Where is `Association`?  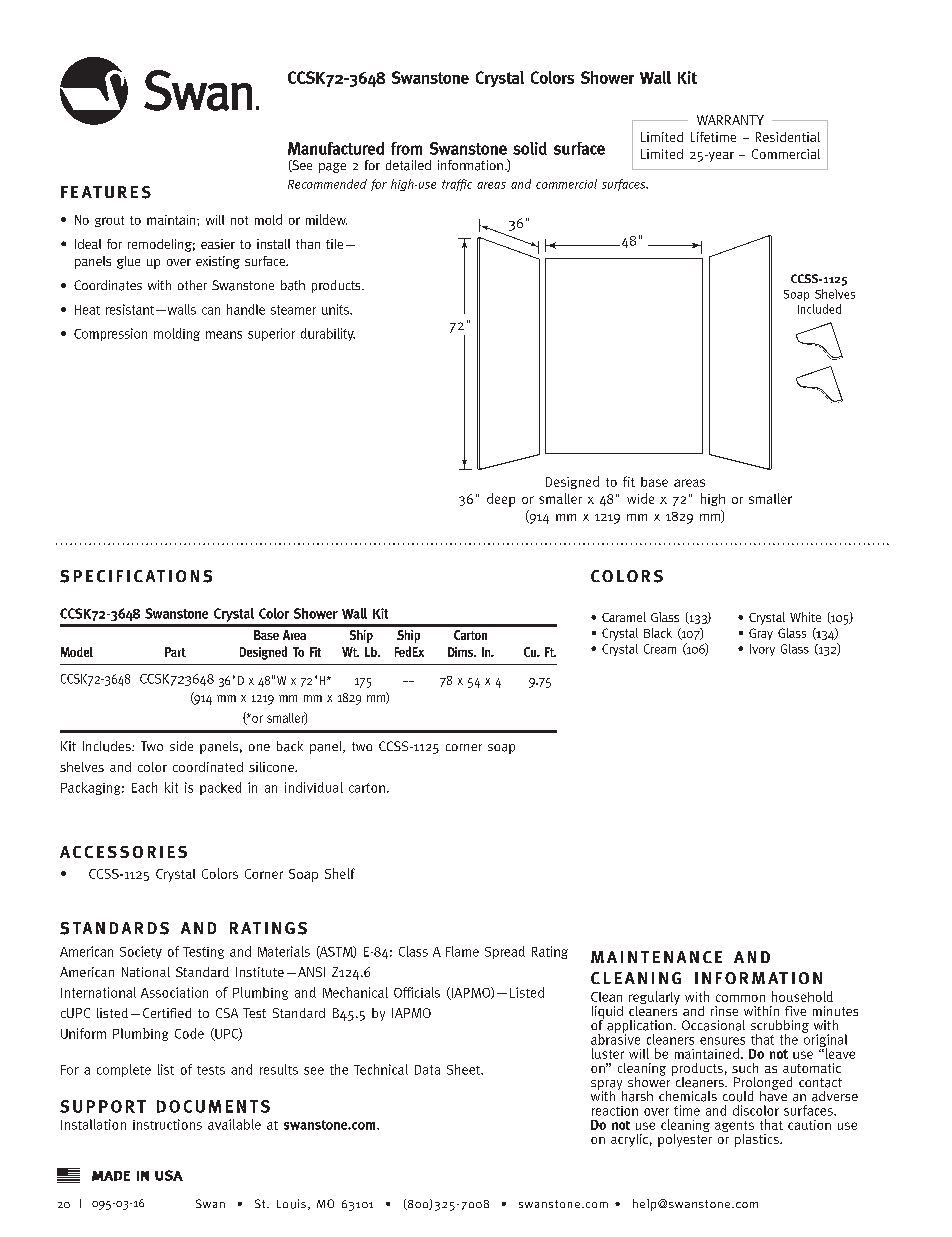
Association is located at coordinates (174, 992).
